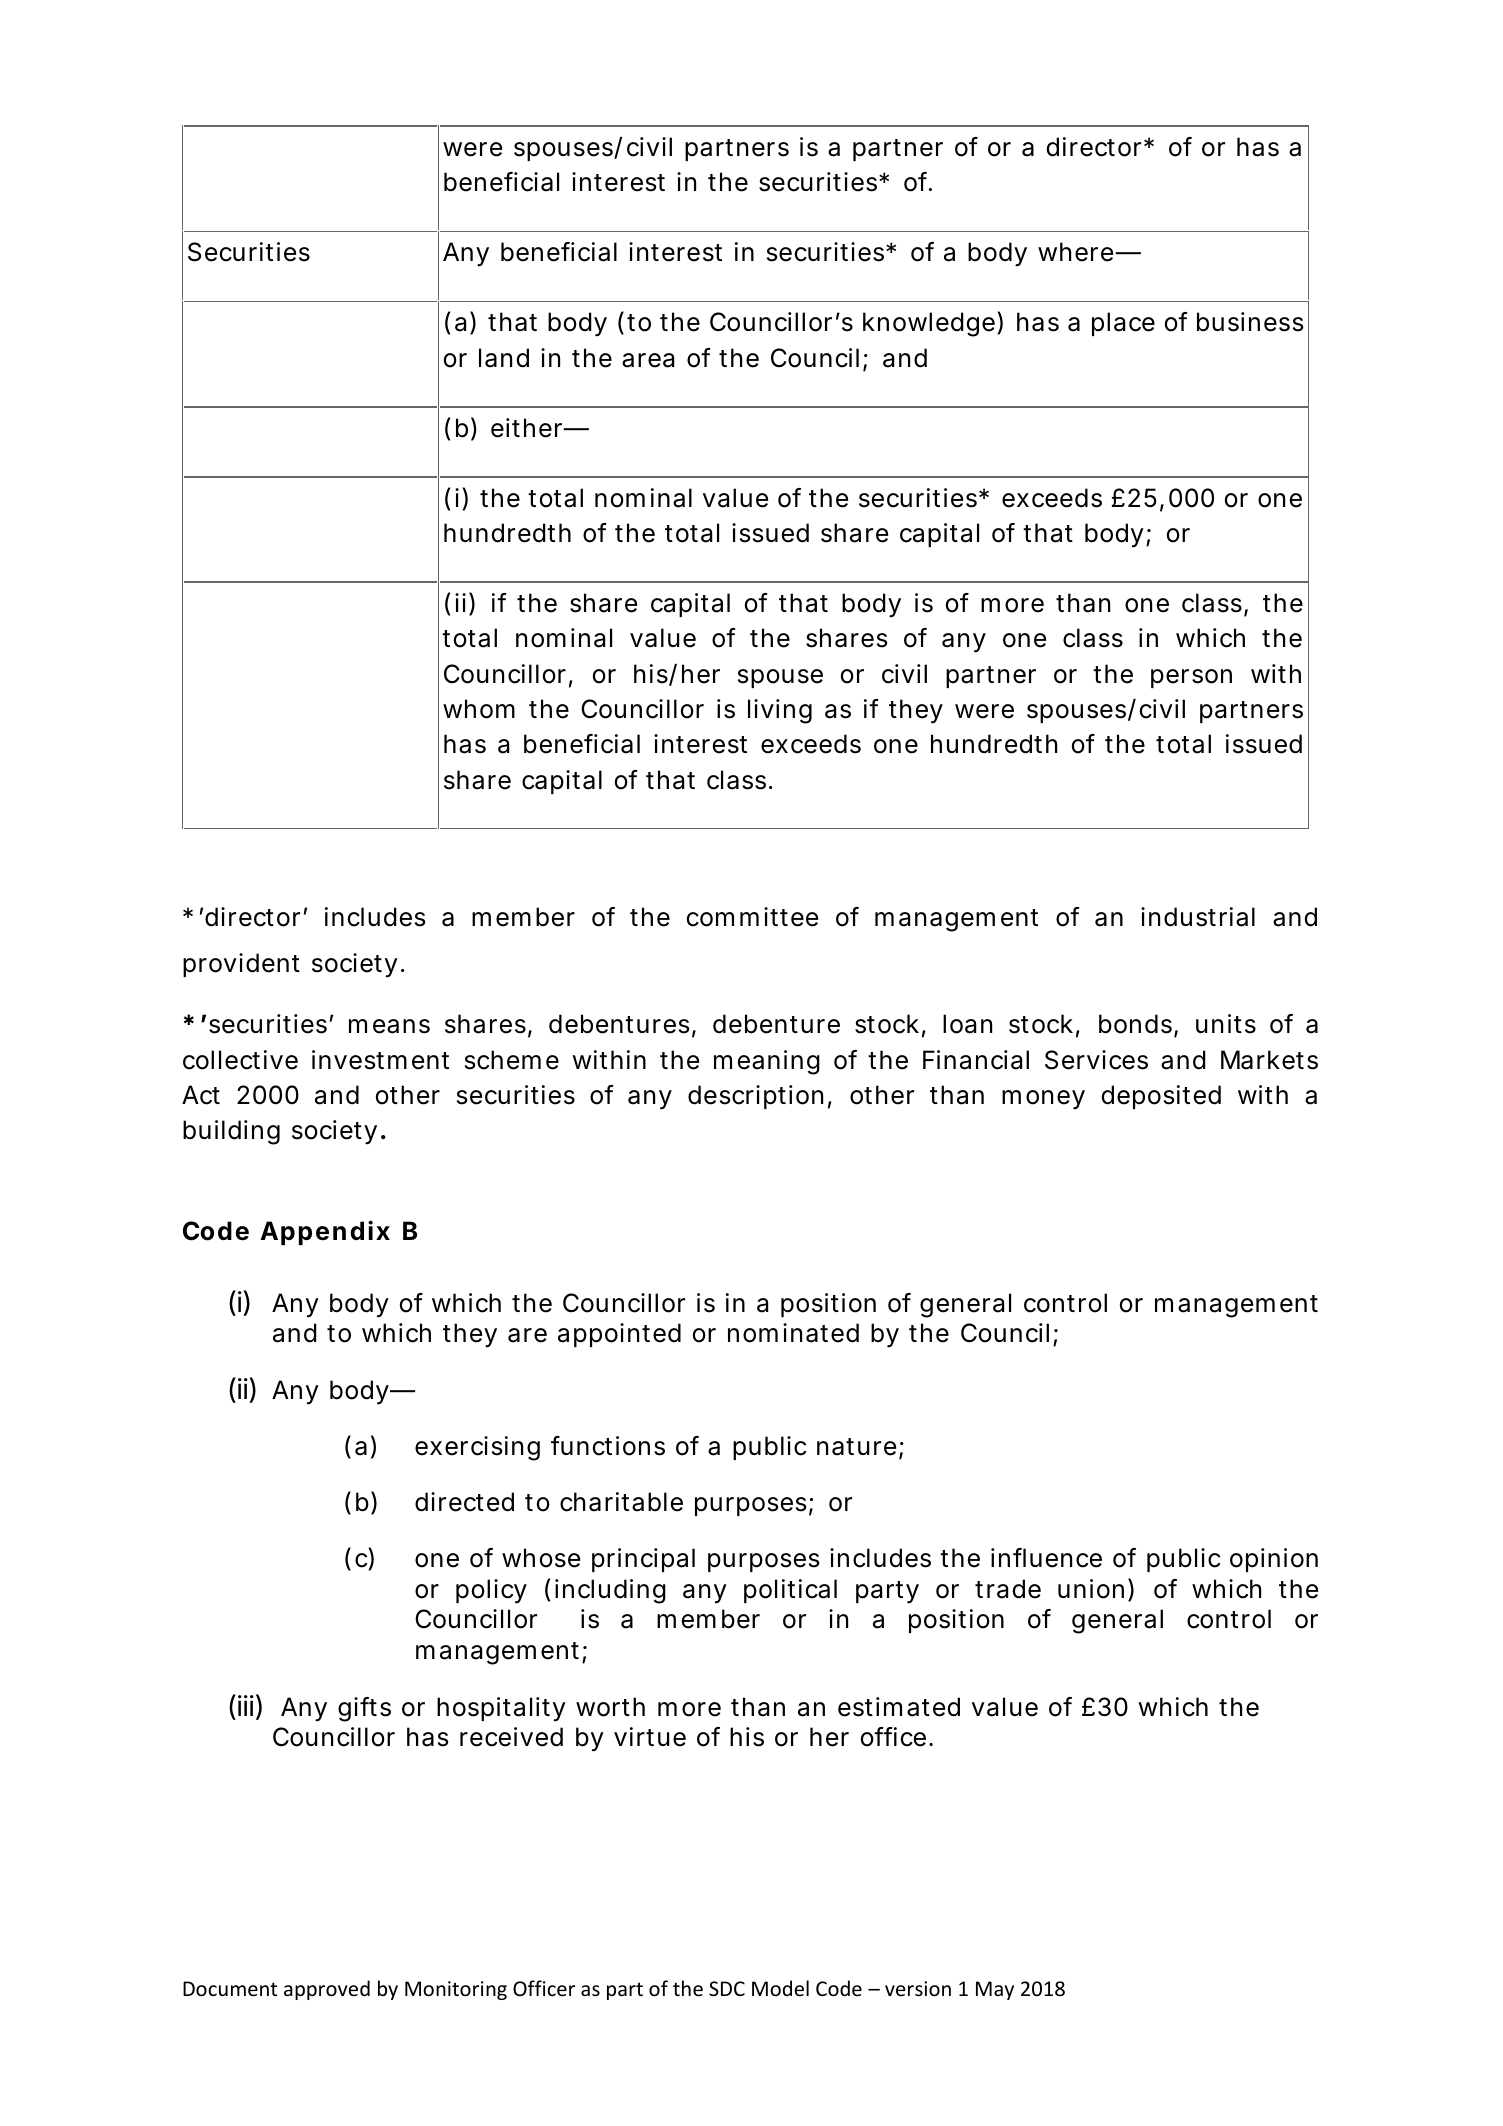 This screenshot has height=2126, width=1503. I want to click on provident, so click(241, 965).
